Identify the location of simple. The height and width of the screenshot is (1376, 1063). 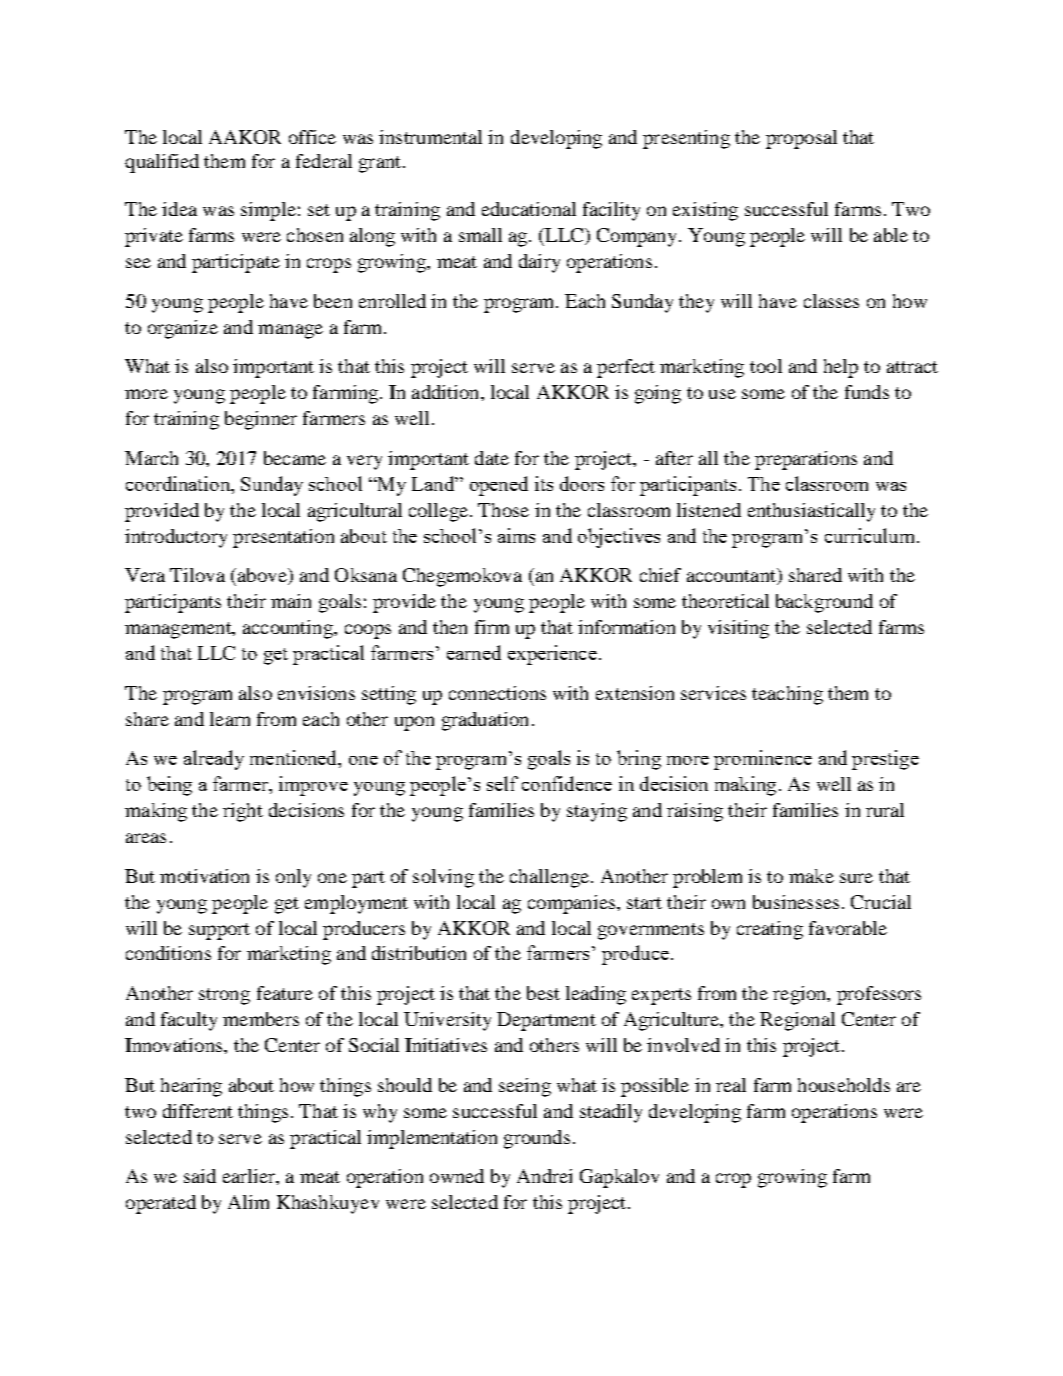
(268, 211).
